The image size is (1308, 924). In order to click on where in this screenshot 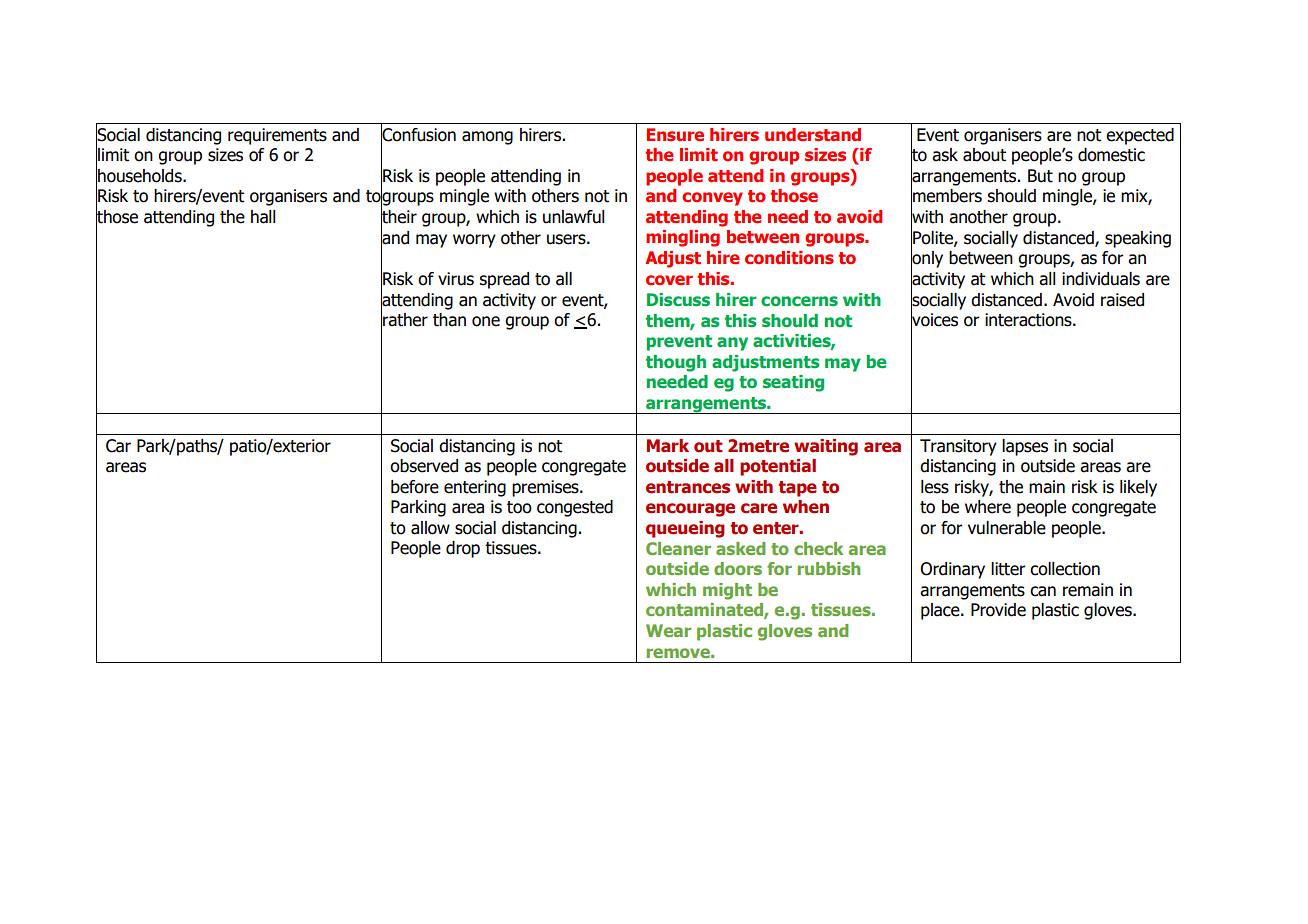, I will do `click(988, 507)`.
